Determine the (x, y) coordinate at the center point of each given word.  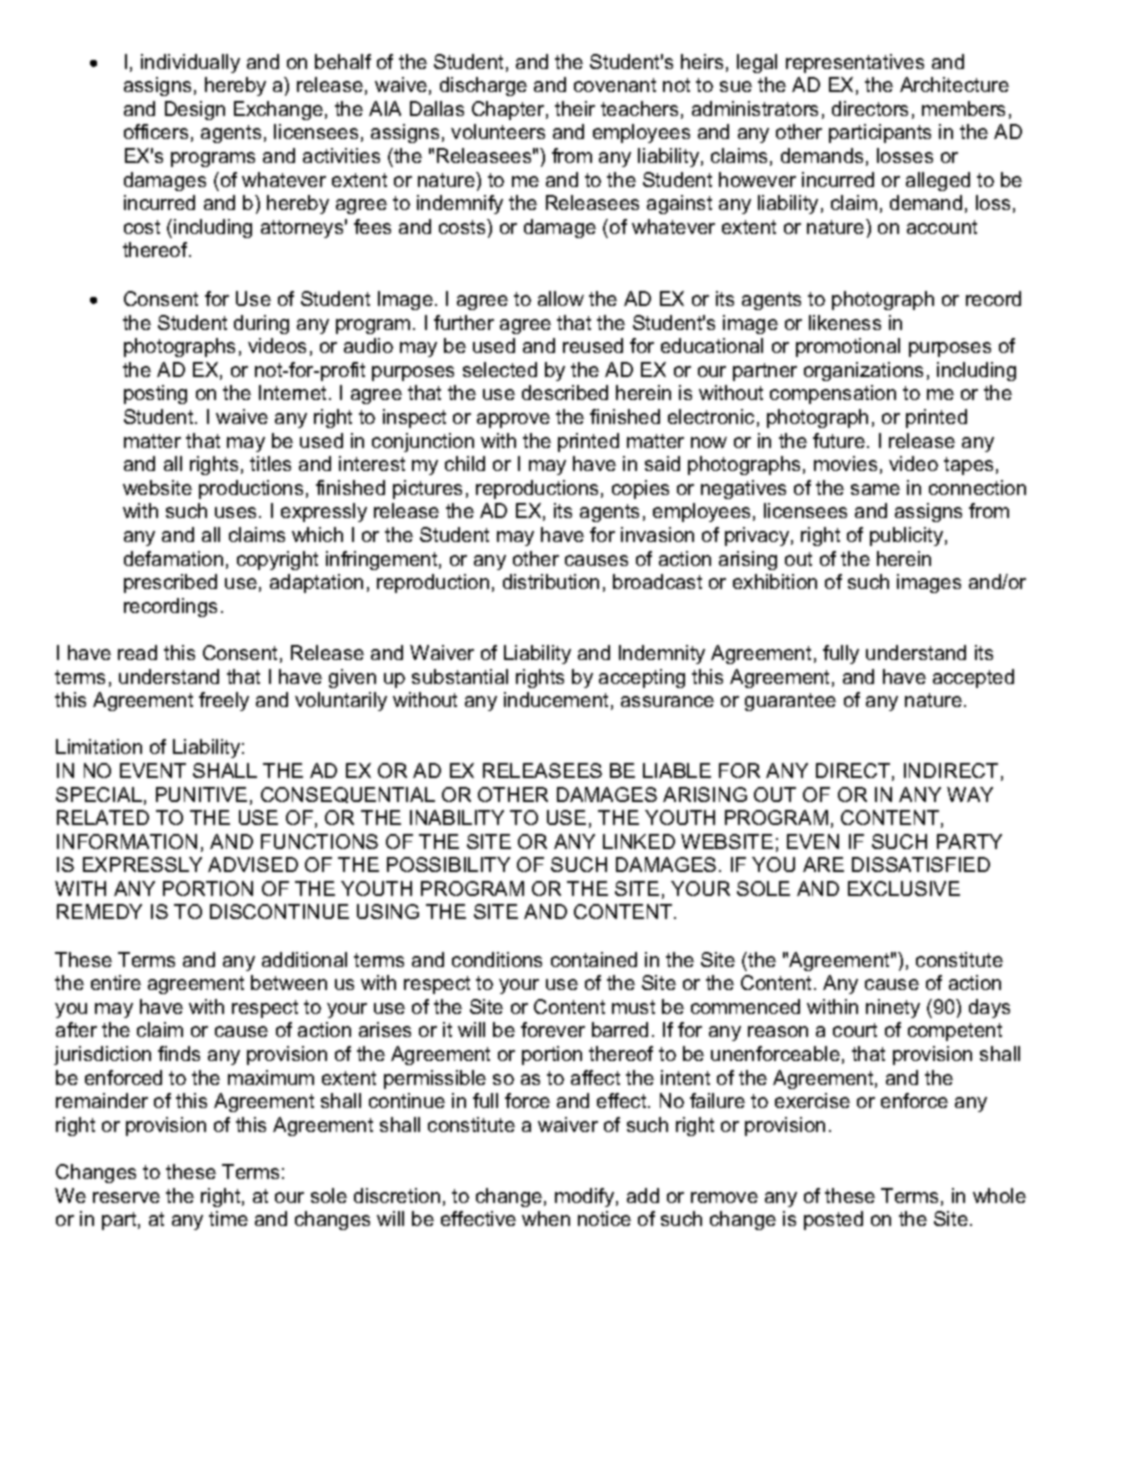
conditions (497, 959)
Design (195, 110)
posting (155, 394)
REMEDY (99, 911)
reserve (126, 1197)
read (137, 652)
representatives (855, 63)
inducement (556, 699)
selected (500, 369)
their (575, 108)
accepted (973, 678)
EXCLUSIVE (904, 888)
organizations (863, 371)
